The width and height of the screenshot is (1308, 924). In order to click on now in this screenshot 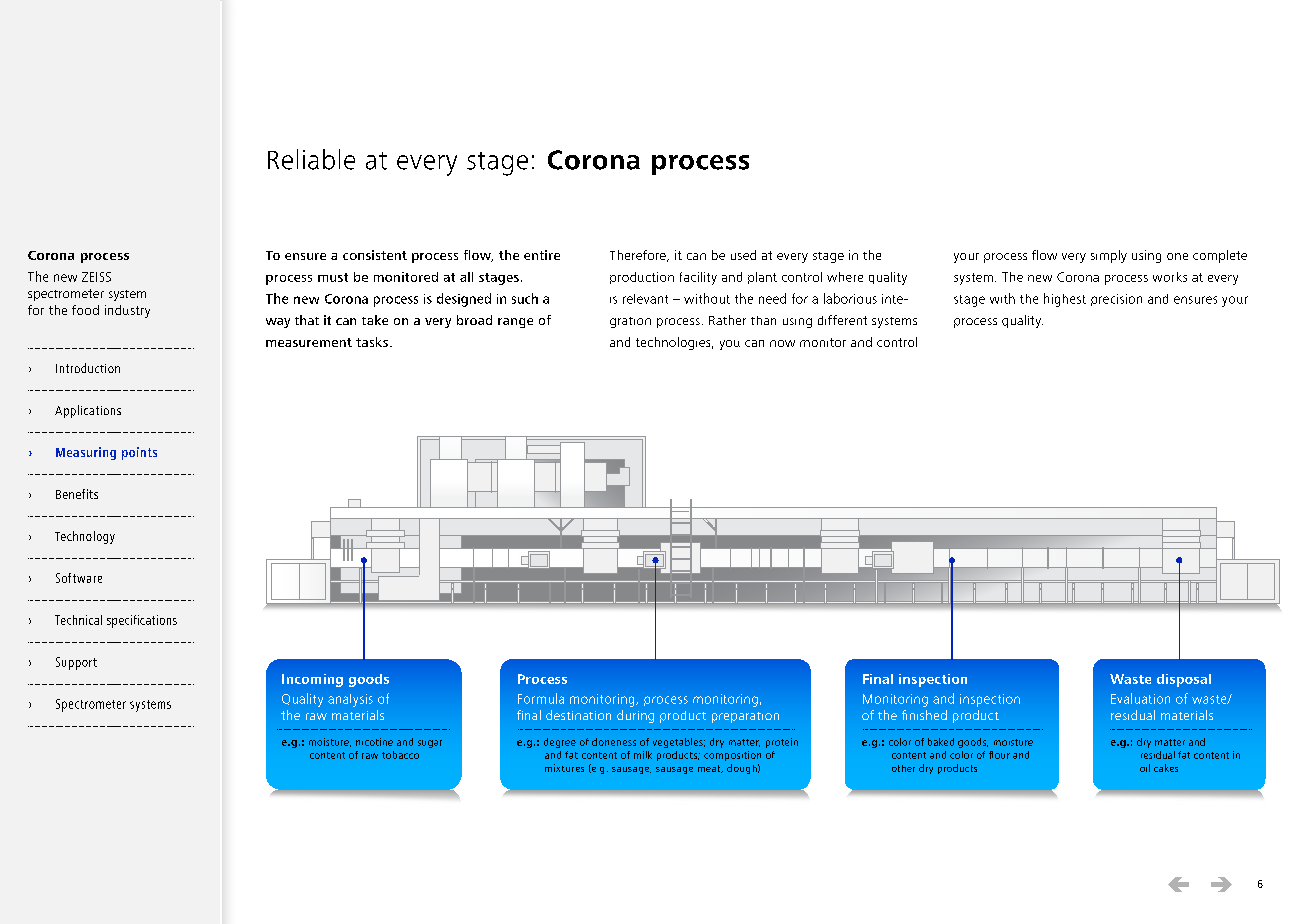, I will do `click(782, 343)`.
